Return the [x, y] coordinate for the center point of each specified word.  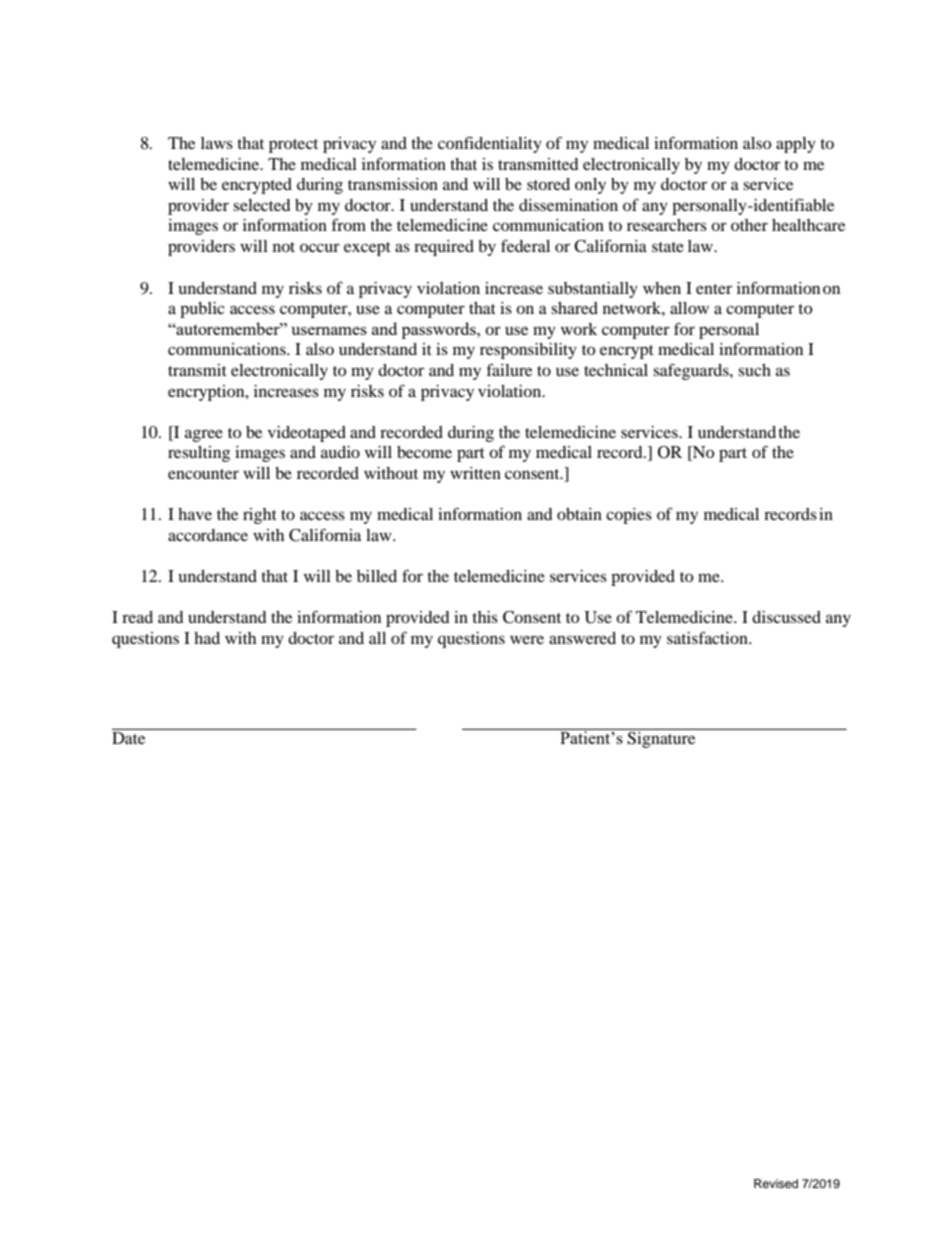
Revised [776, 1183]
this [485, 617]
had [207, 638]
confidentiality [490, 144]
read [137, 617]
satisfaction [708, 637]
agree [204, 435]
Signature [662, 738]
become [424, 452]
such [754, 370]
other [749, 225]
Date [128, 738]
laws [217, 143]
